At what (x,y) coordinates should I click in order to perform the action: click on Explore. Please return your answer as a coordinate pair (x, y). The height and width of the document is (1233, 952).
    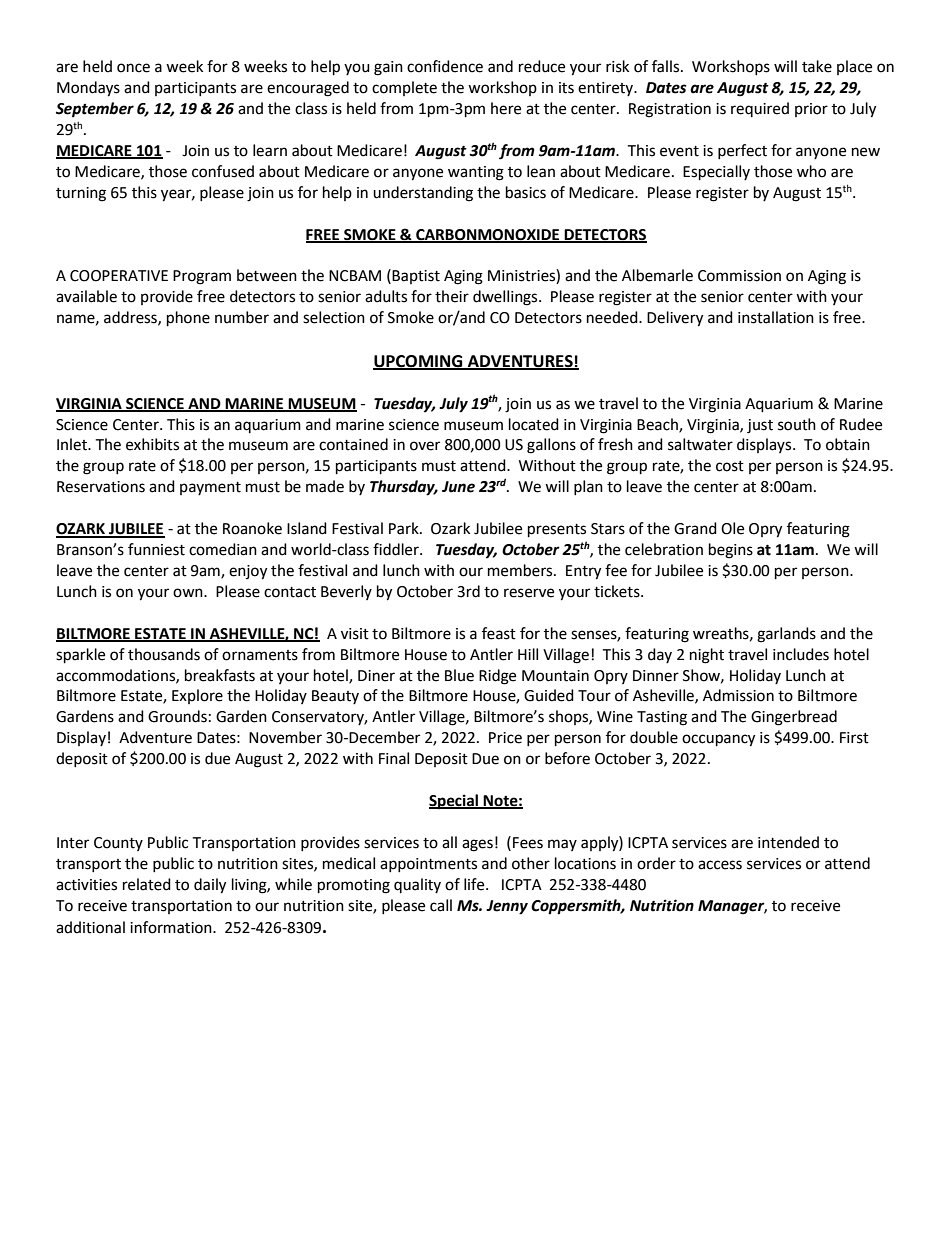
    Looking at the image, I should click on (197, 696).
